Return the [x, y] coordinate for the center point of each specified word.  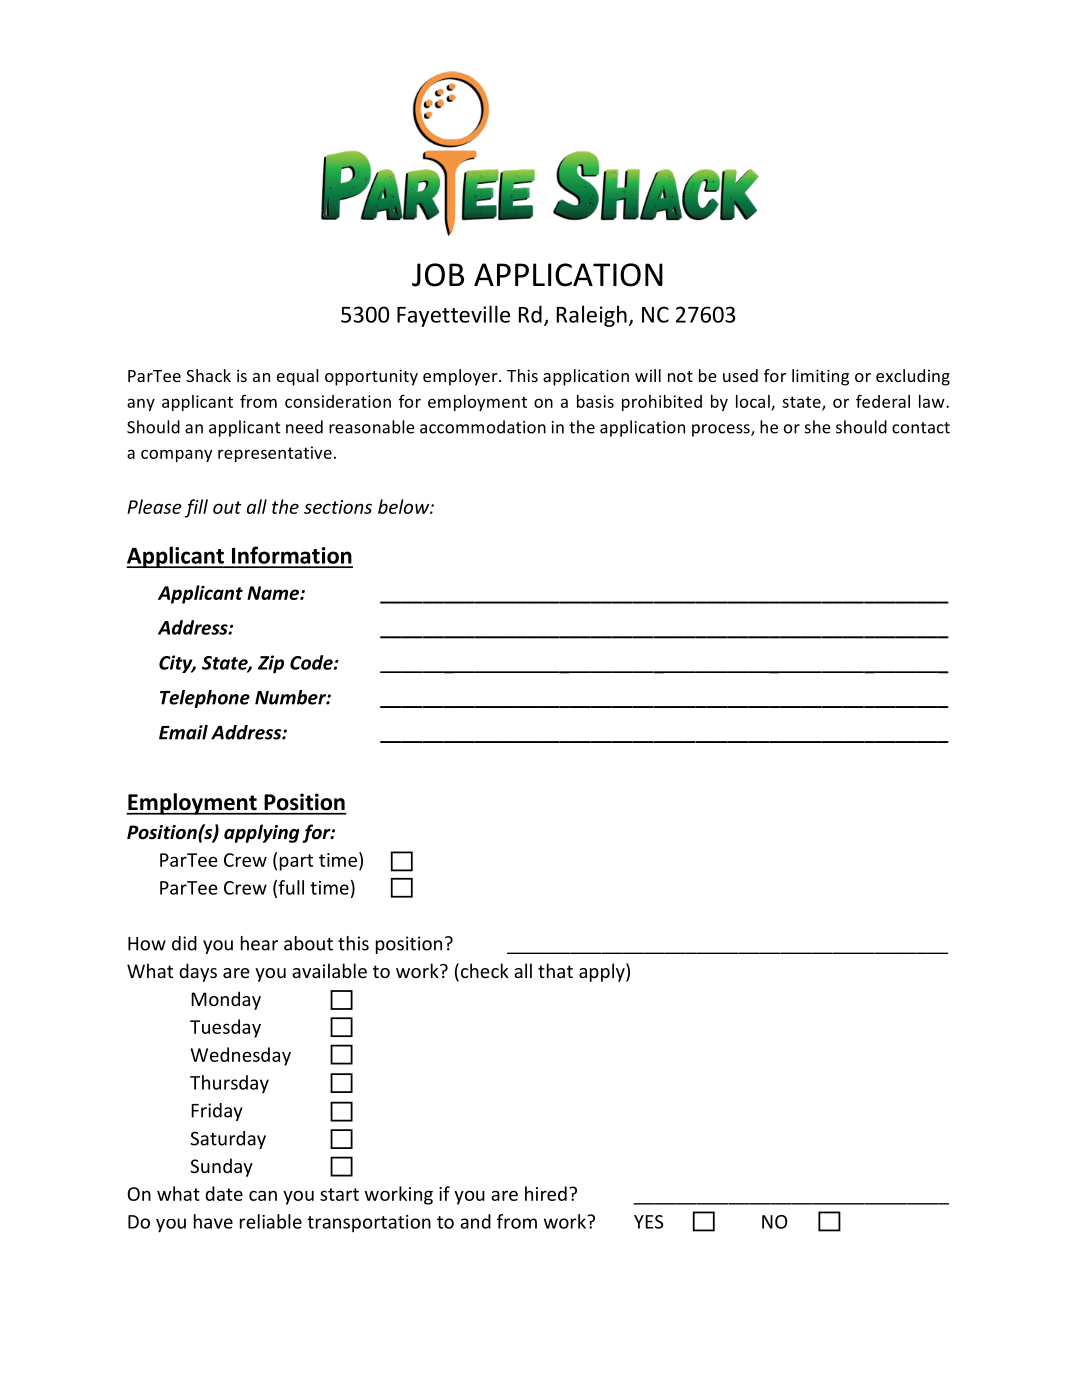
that [555, 970]
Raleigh [592, 316]
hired [546, 1193]
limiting [820, 377]
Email [183, 732]
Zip [271, 664]
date [224, 1193]
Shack [208, 375]
